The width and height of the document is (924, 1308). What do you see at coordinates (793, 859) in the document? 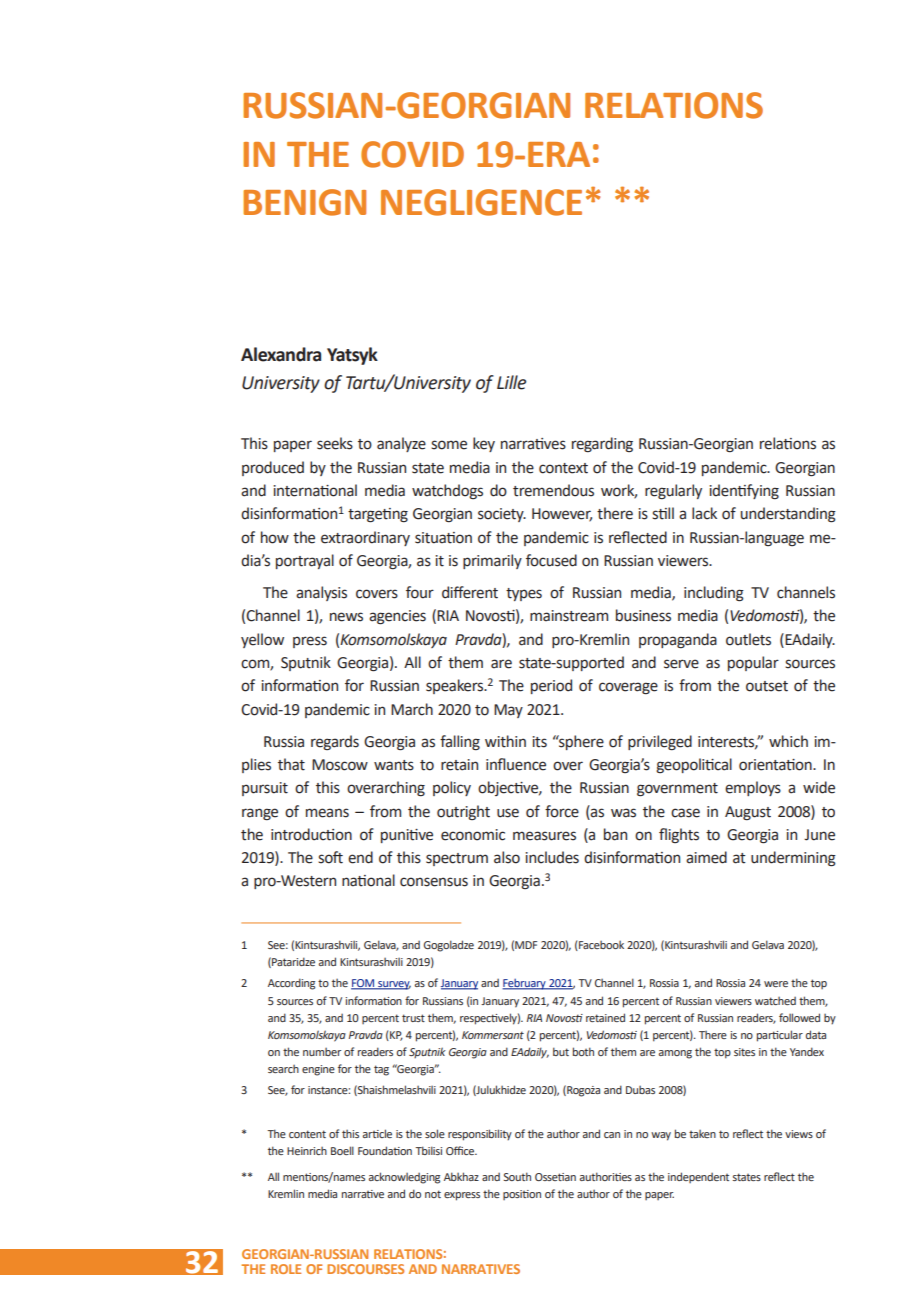
I see `undermining` at bounding box center [793, 859].
